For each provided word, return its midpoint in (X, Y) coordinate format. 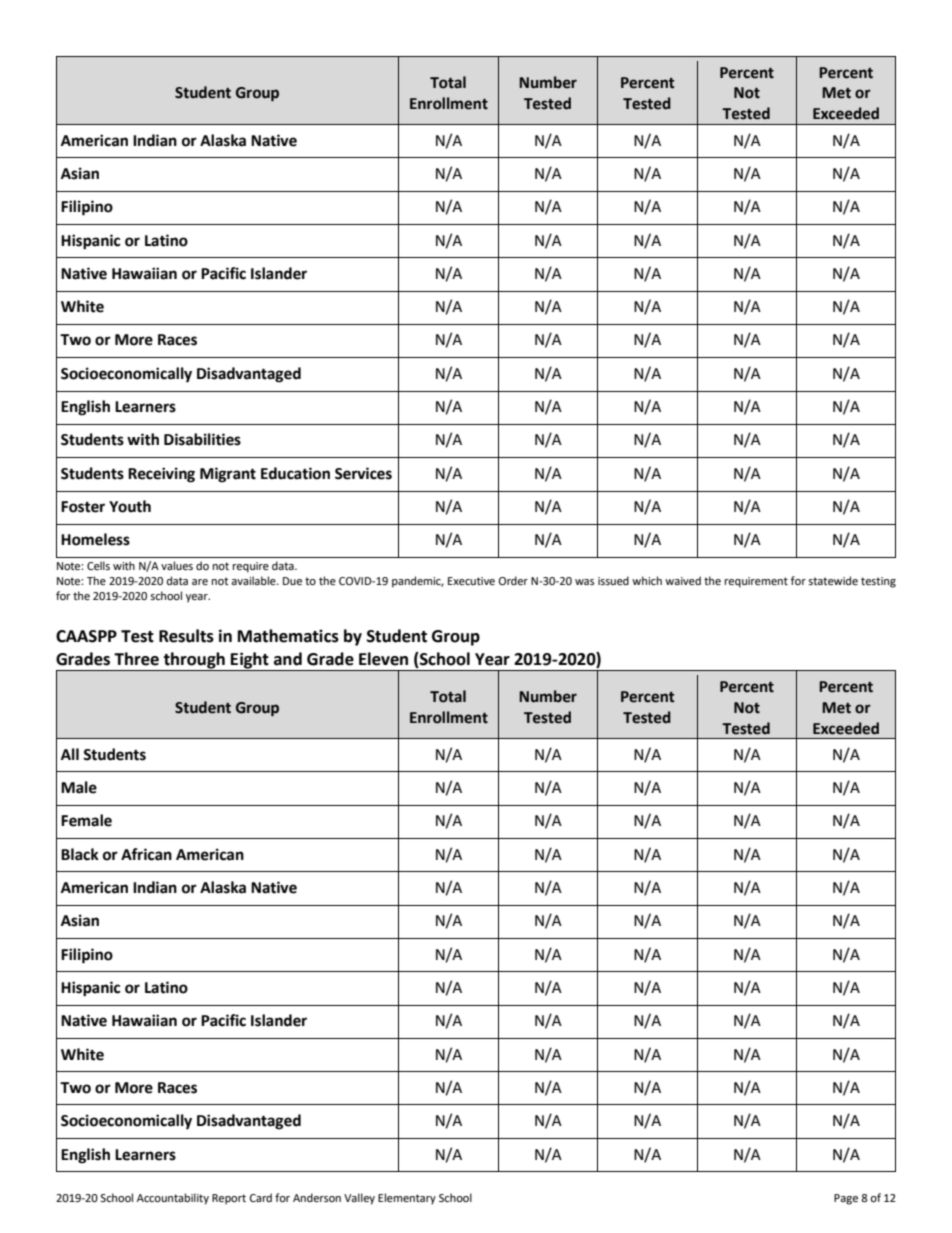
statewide (833, 581)
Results (186, 636)
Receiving (161, 475)
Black (80, 854)
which (647, 580)
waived (683, 580)
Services (363, 473)
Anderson (317, 1198)
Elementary (407, 1199)
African (146, 854)
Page (846, 1199)
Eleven (383, 659)
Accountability (173, 1199)
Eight (250, 661)
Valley (359, 1199)
